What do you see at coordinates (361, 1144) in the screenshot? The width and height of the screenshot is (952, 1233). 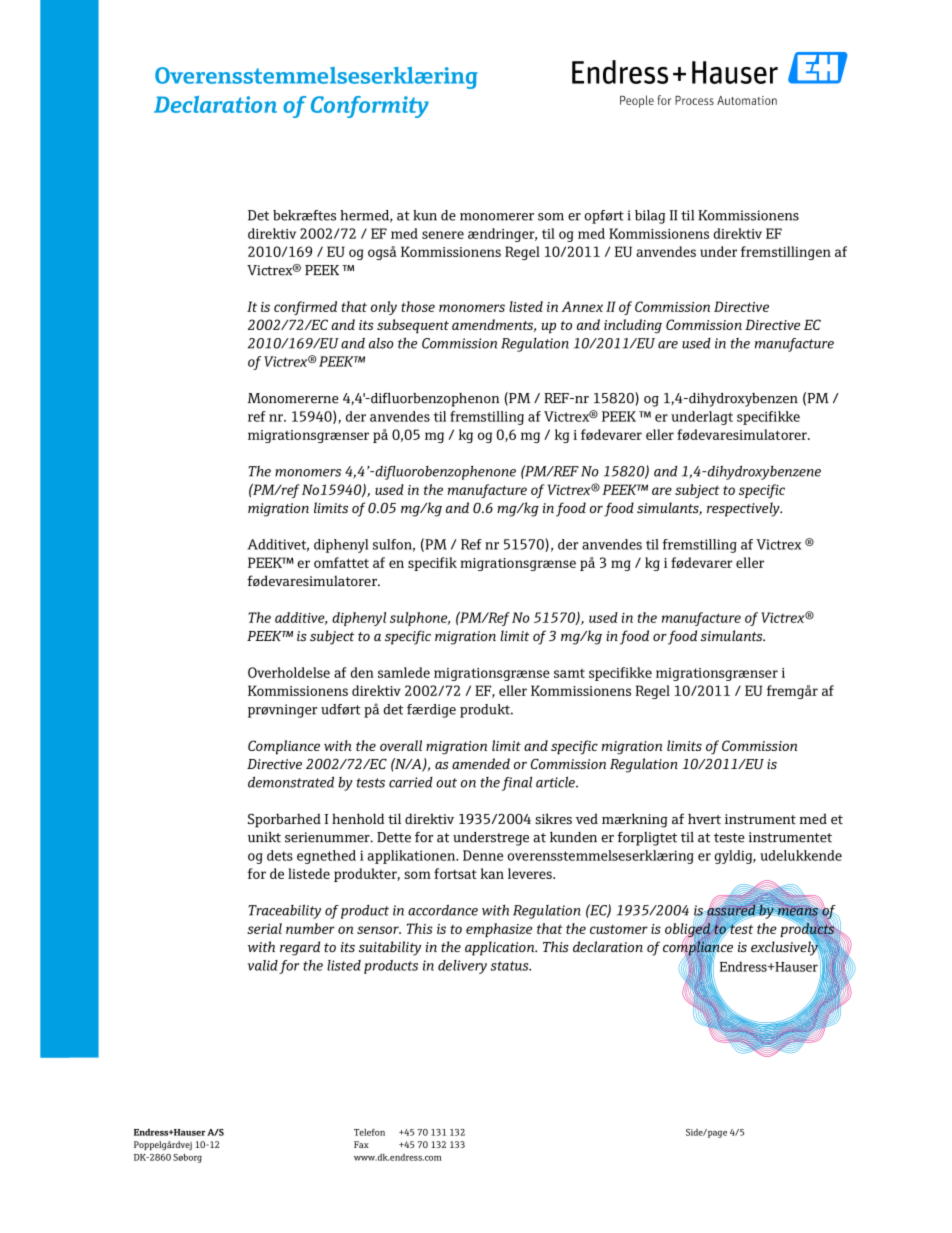 I see `Fax` at bounding box center [361, 1144].
